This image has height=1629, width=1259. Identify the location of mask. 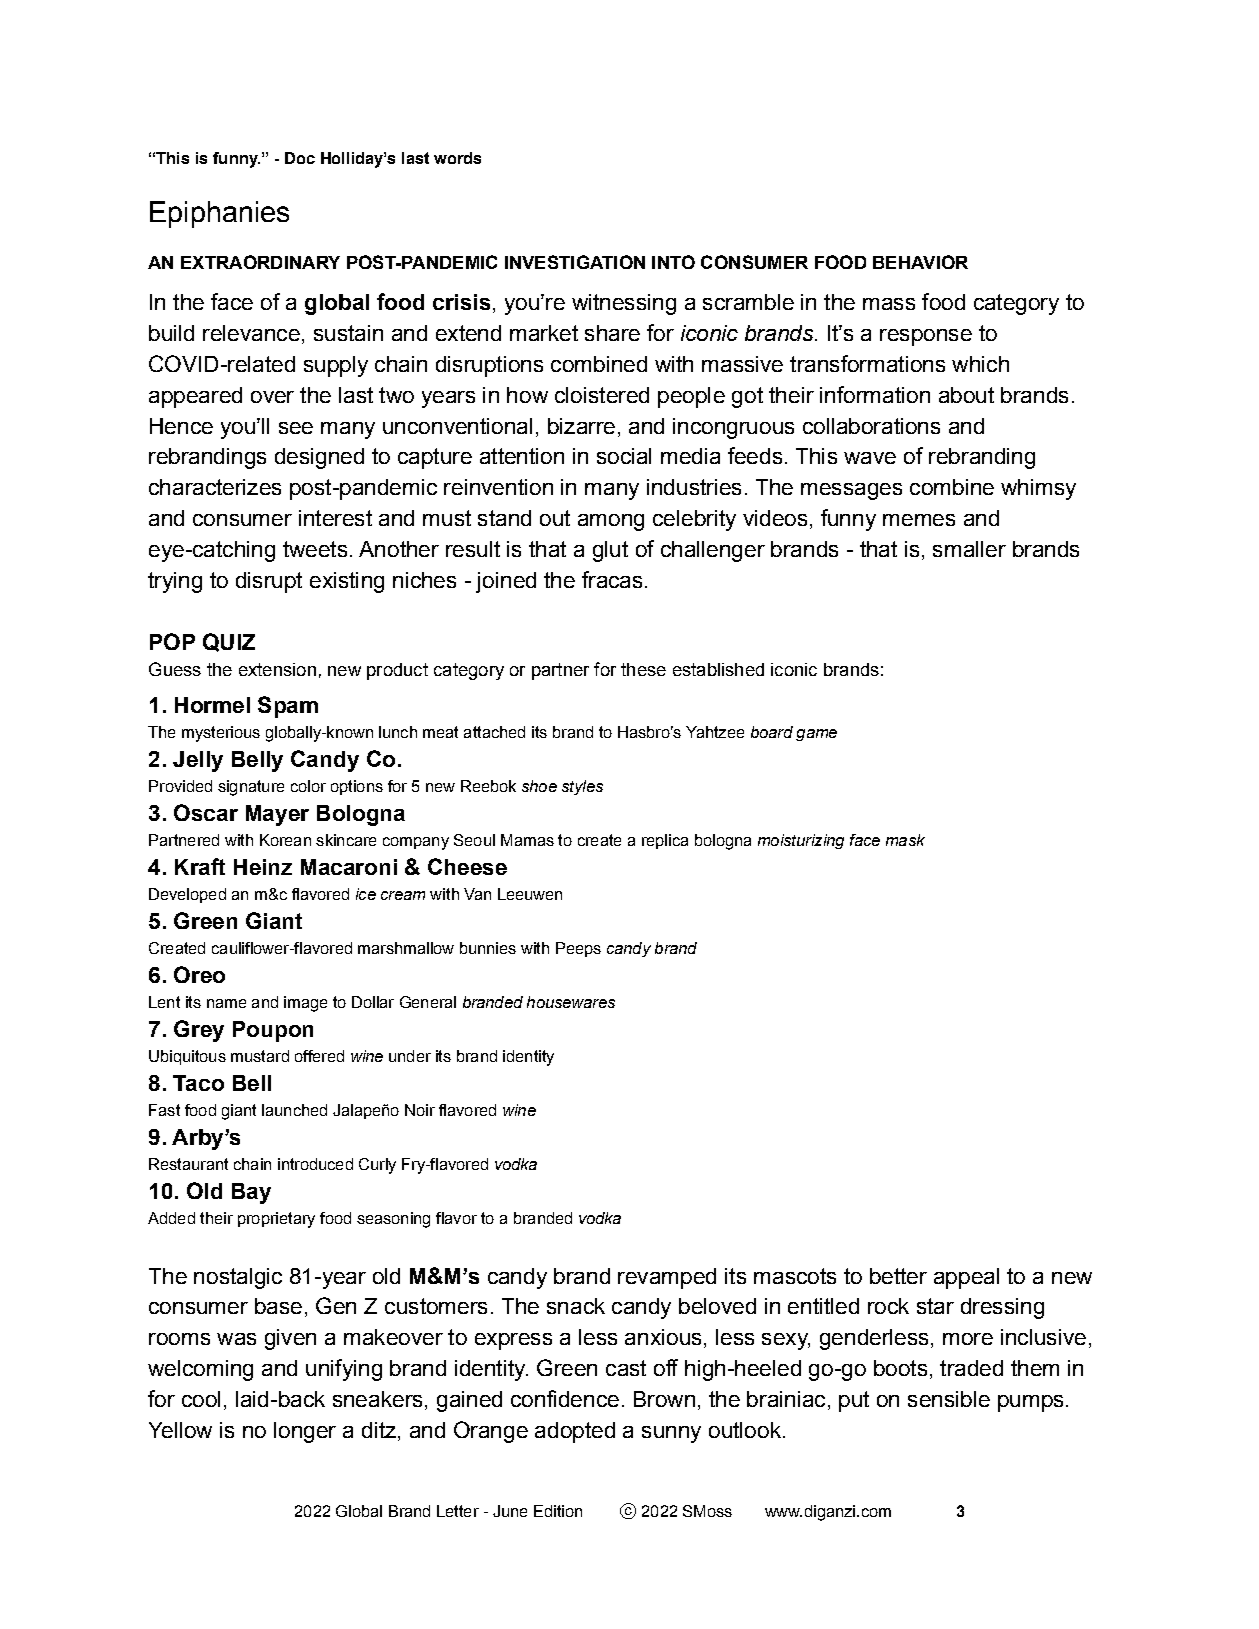
(905, 840).
